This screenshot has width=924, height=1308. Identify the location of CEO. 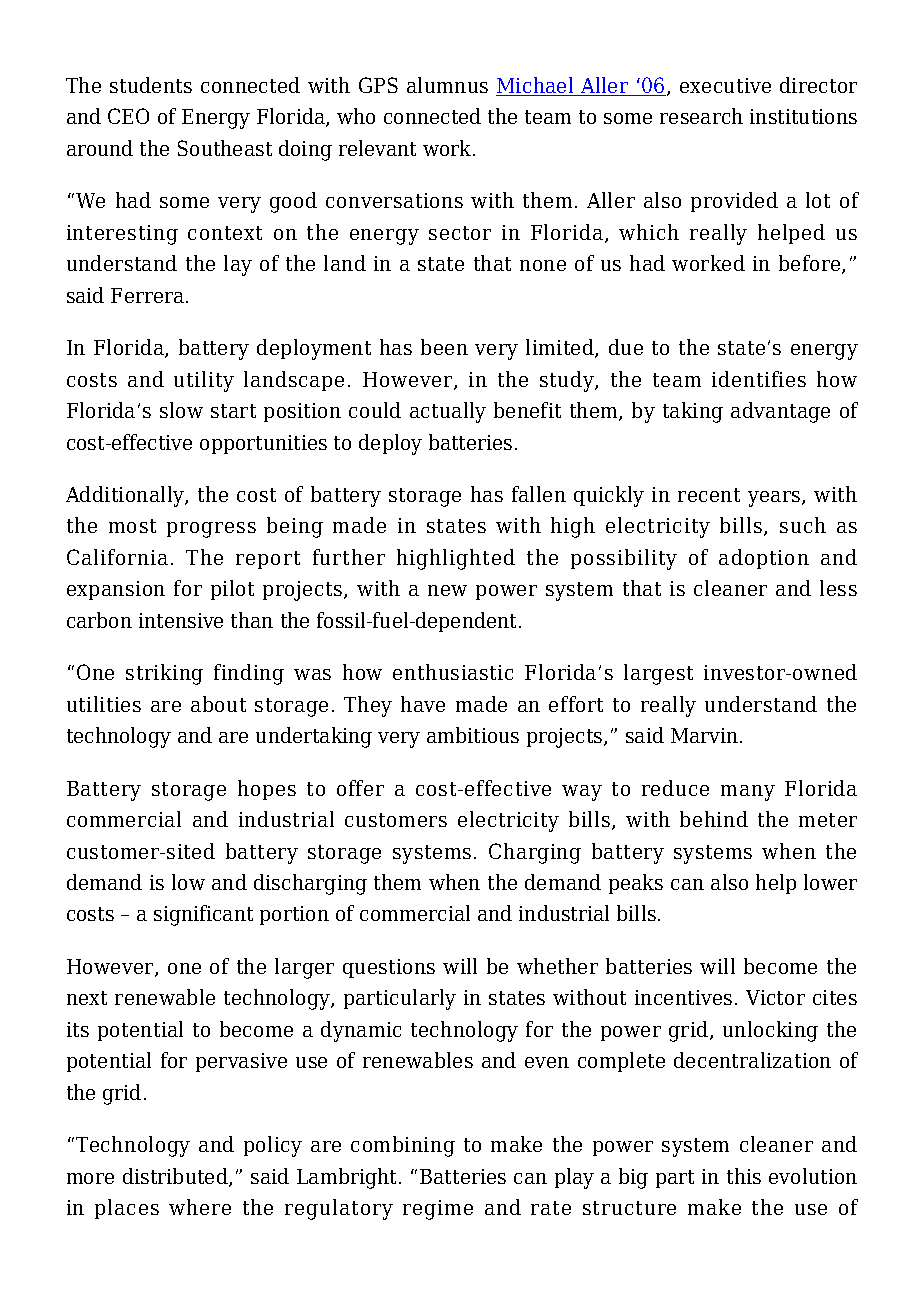
(128, 116).
